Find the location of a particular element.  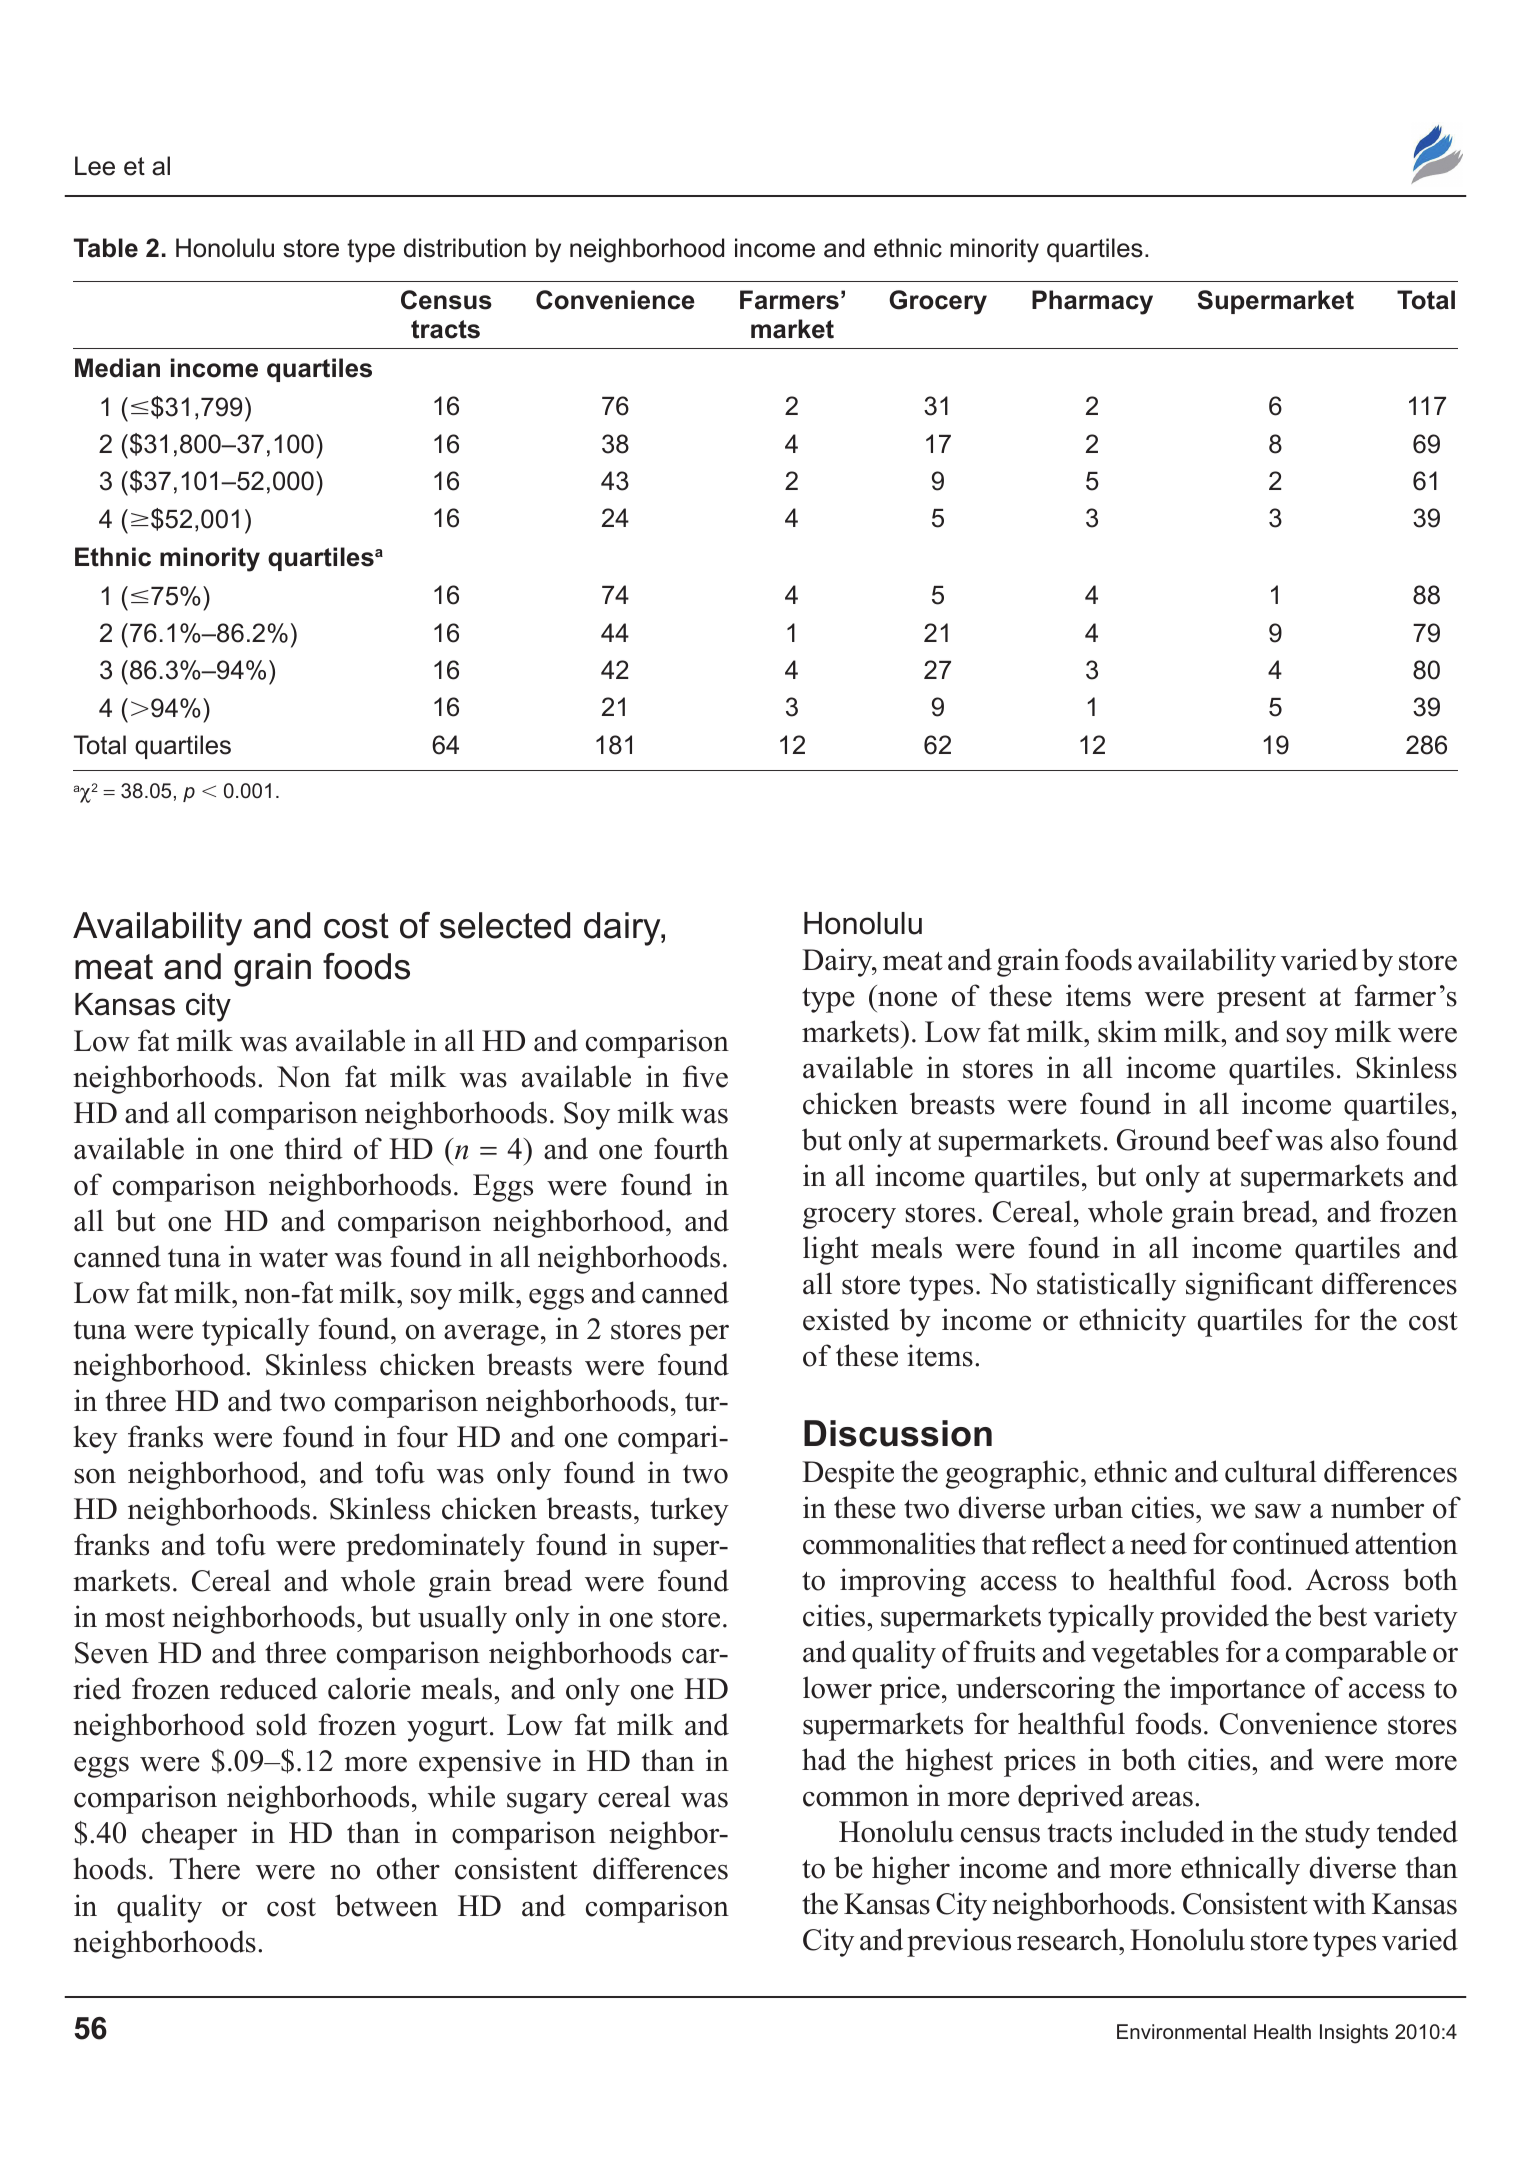

existed is located at coordinates (846, 1319).
